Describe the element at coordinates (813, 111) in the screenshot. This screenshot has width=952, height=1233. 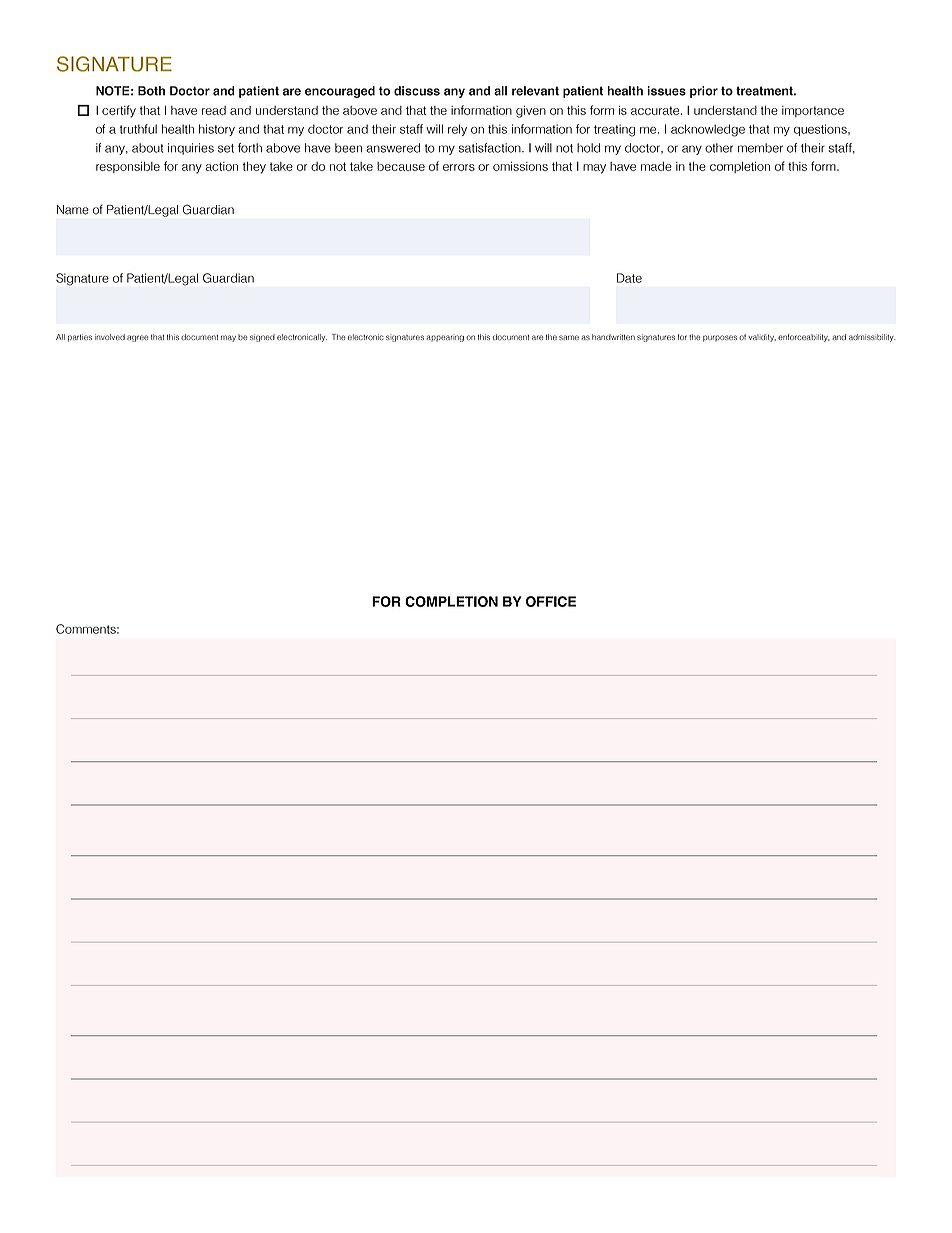
I see `importance` at that location.
